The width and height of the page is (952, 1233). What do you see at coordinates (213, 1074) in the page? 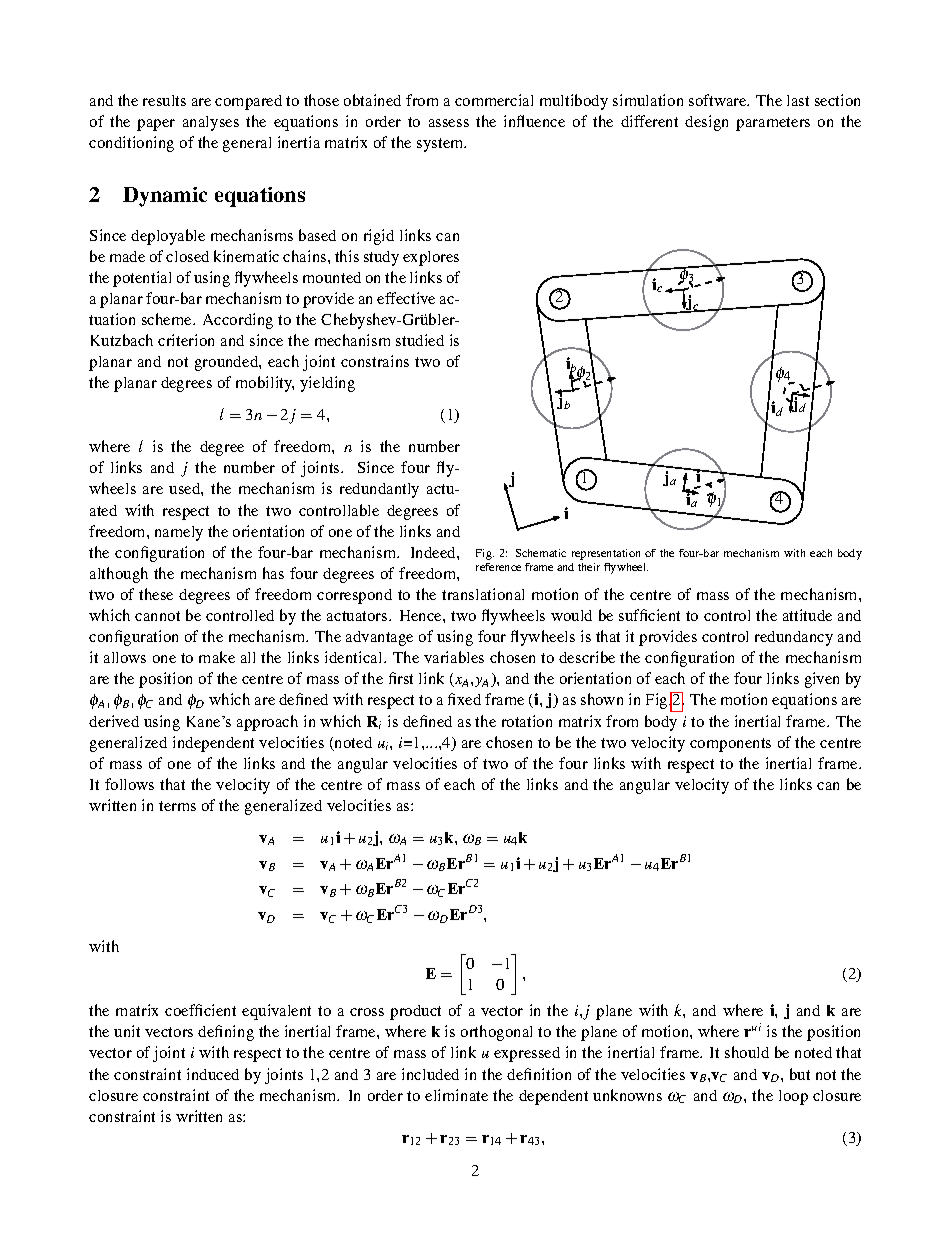
I see `induced` at bounding box center [213, 1074].
